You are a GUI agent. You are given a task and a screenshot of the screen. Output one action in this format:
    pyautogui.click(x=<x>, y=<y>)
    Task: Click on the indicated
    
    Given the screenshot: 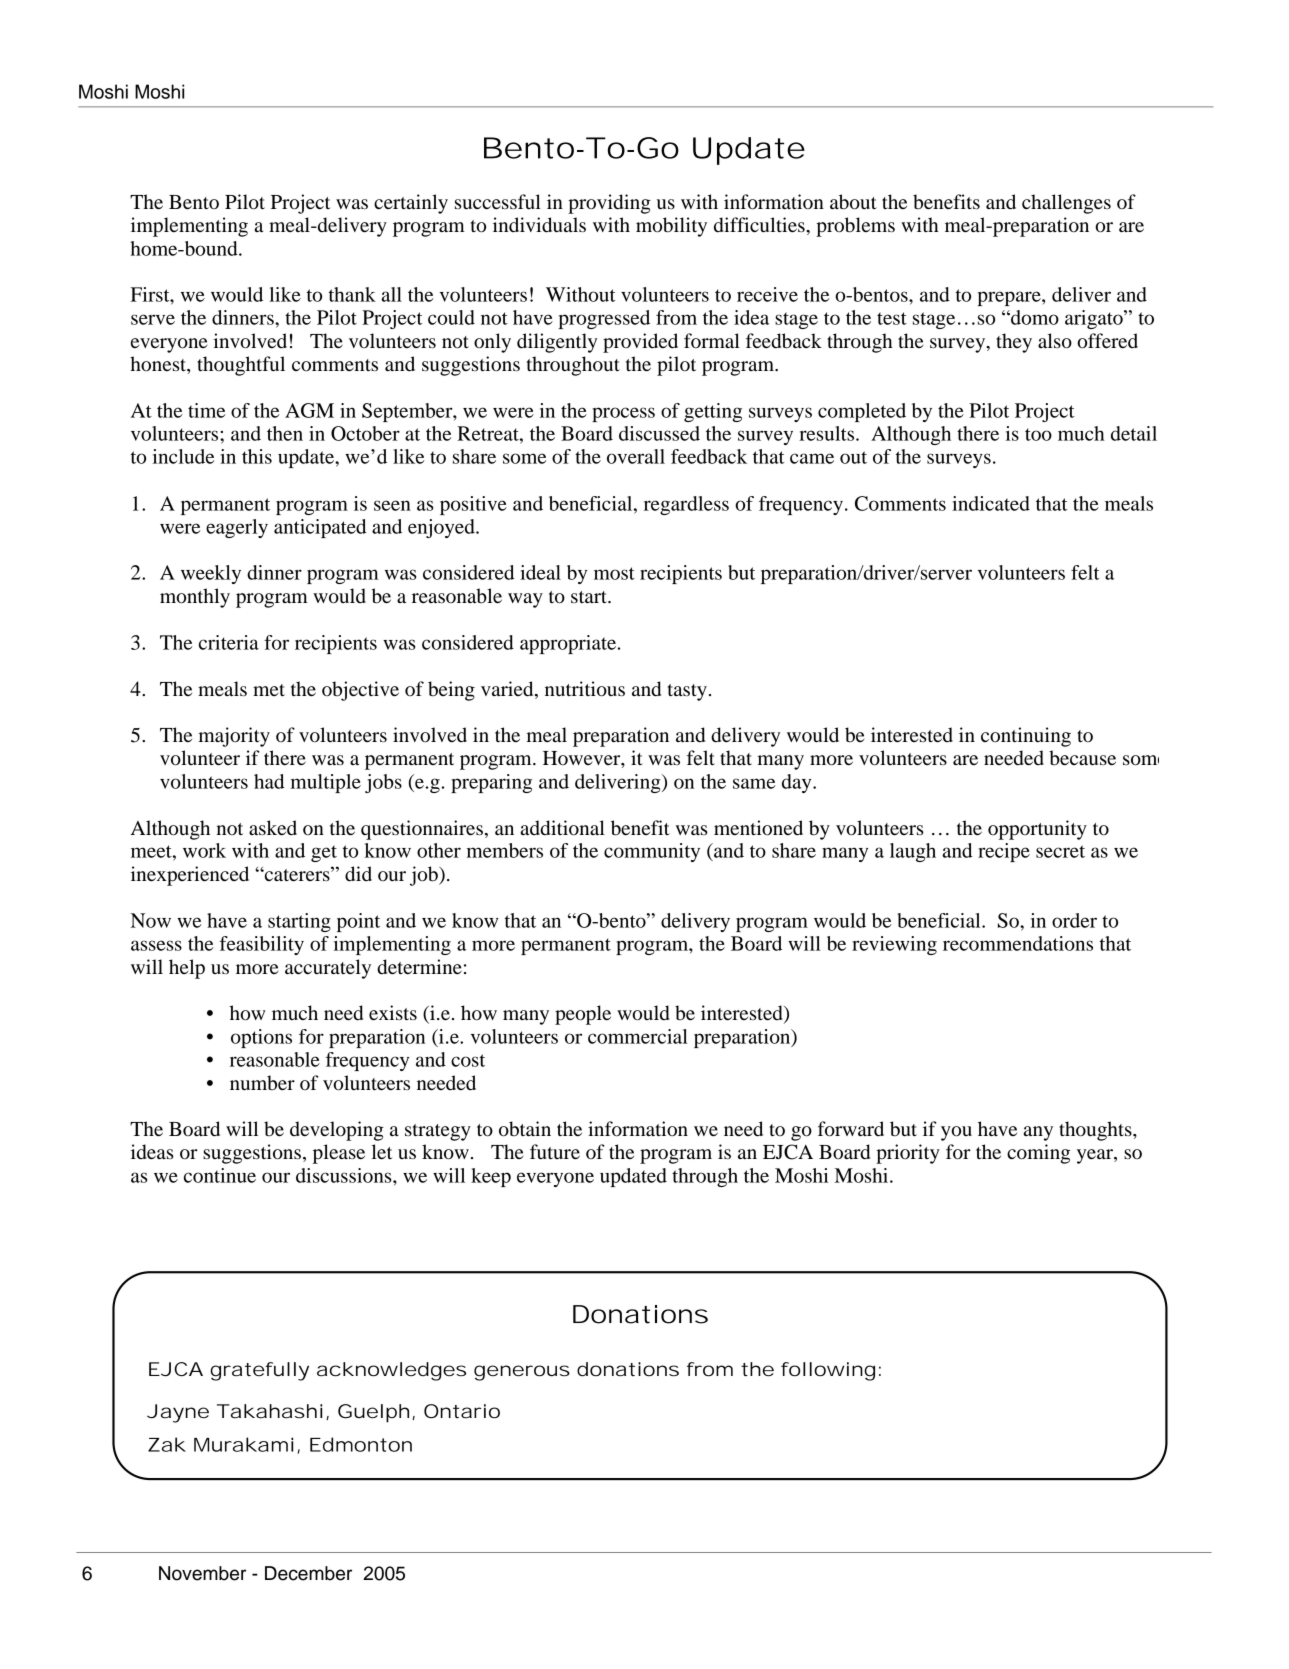 What is the action you would take?
    pyautogui.click(x=991, y=503)
